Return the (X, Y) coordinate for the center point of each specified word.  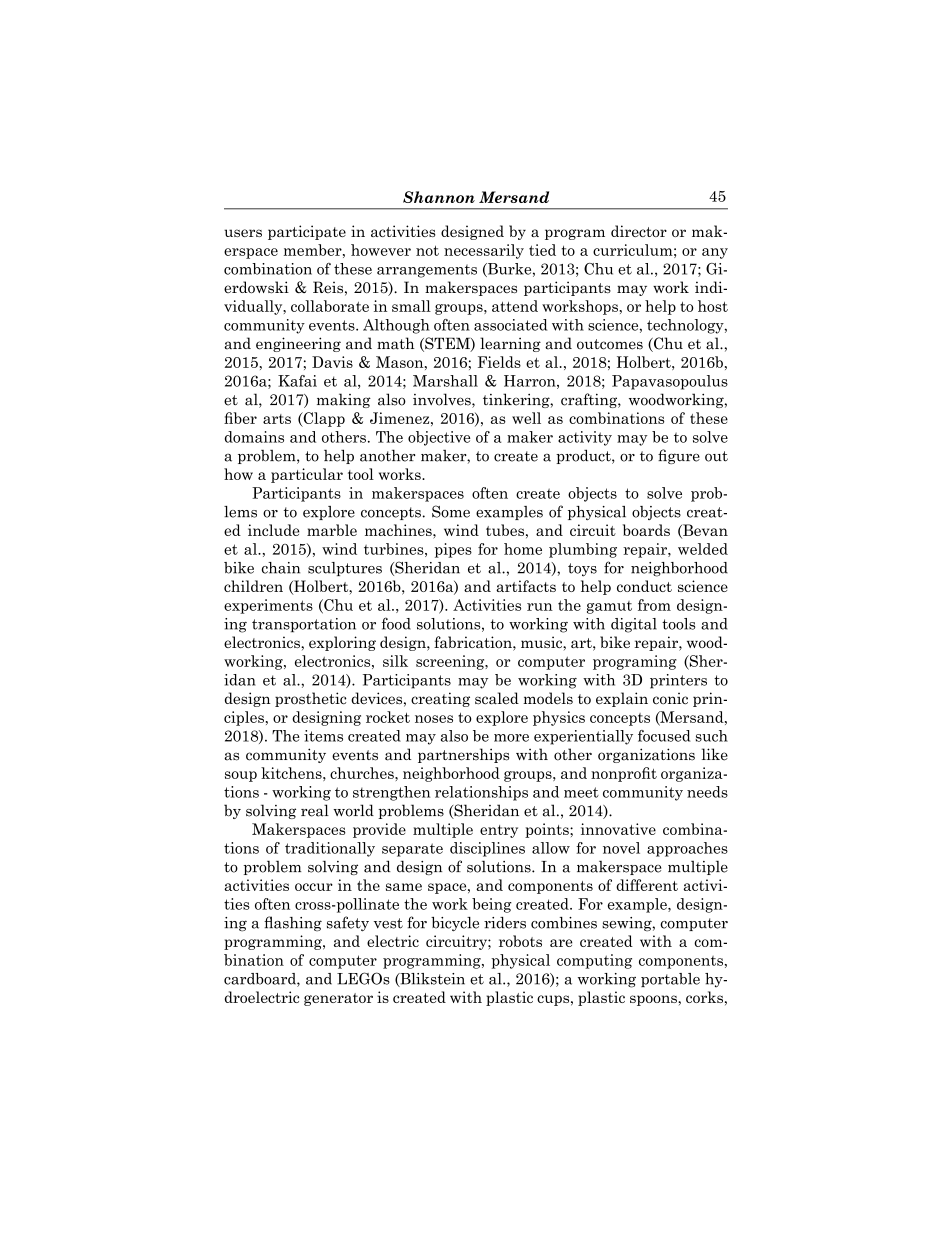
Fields (499, 362)
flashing (293, 924)
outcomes (610, 344)
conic (670, 699)
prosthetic (311, 699)
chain (281, 568)
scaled (497, 698)
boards (646, 530)
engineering (298, 344)
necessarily (484, 251)
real (315, 810)
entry (499, 831)
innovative (618, 829)
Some (451, 511)
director (639, 231)
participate (307, 232)
